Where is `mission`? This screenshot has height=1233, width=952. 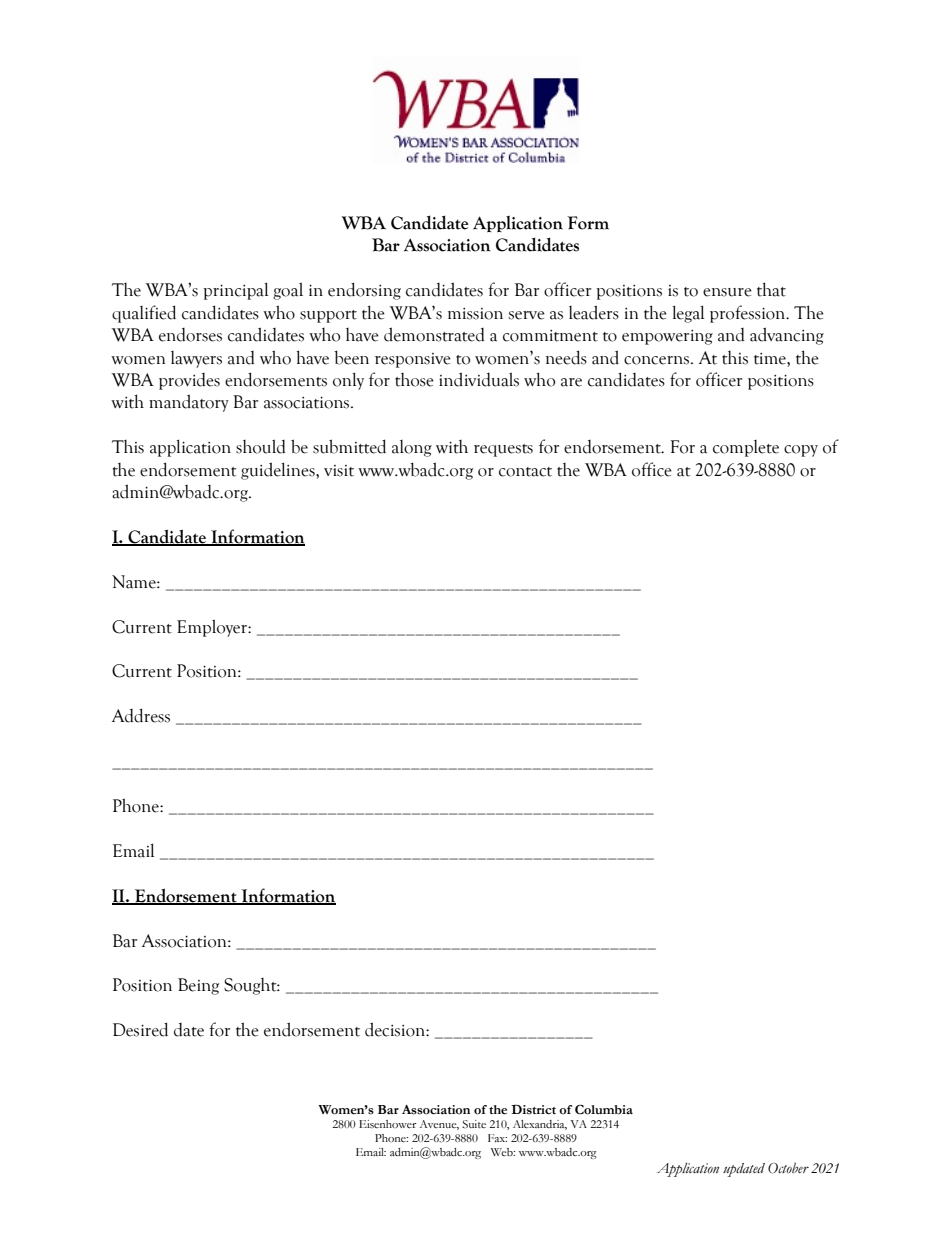 mission is located at coordinates (475, 314).
